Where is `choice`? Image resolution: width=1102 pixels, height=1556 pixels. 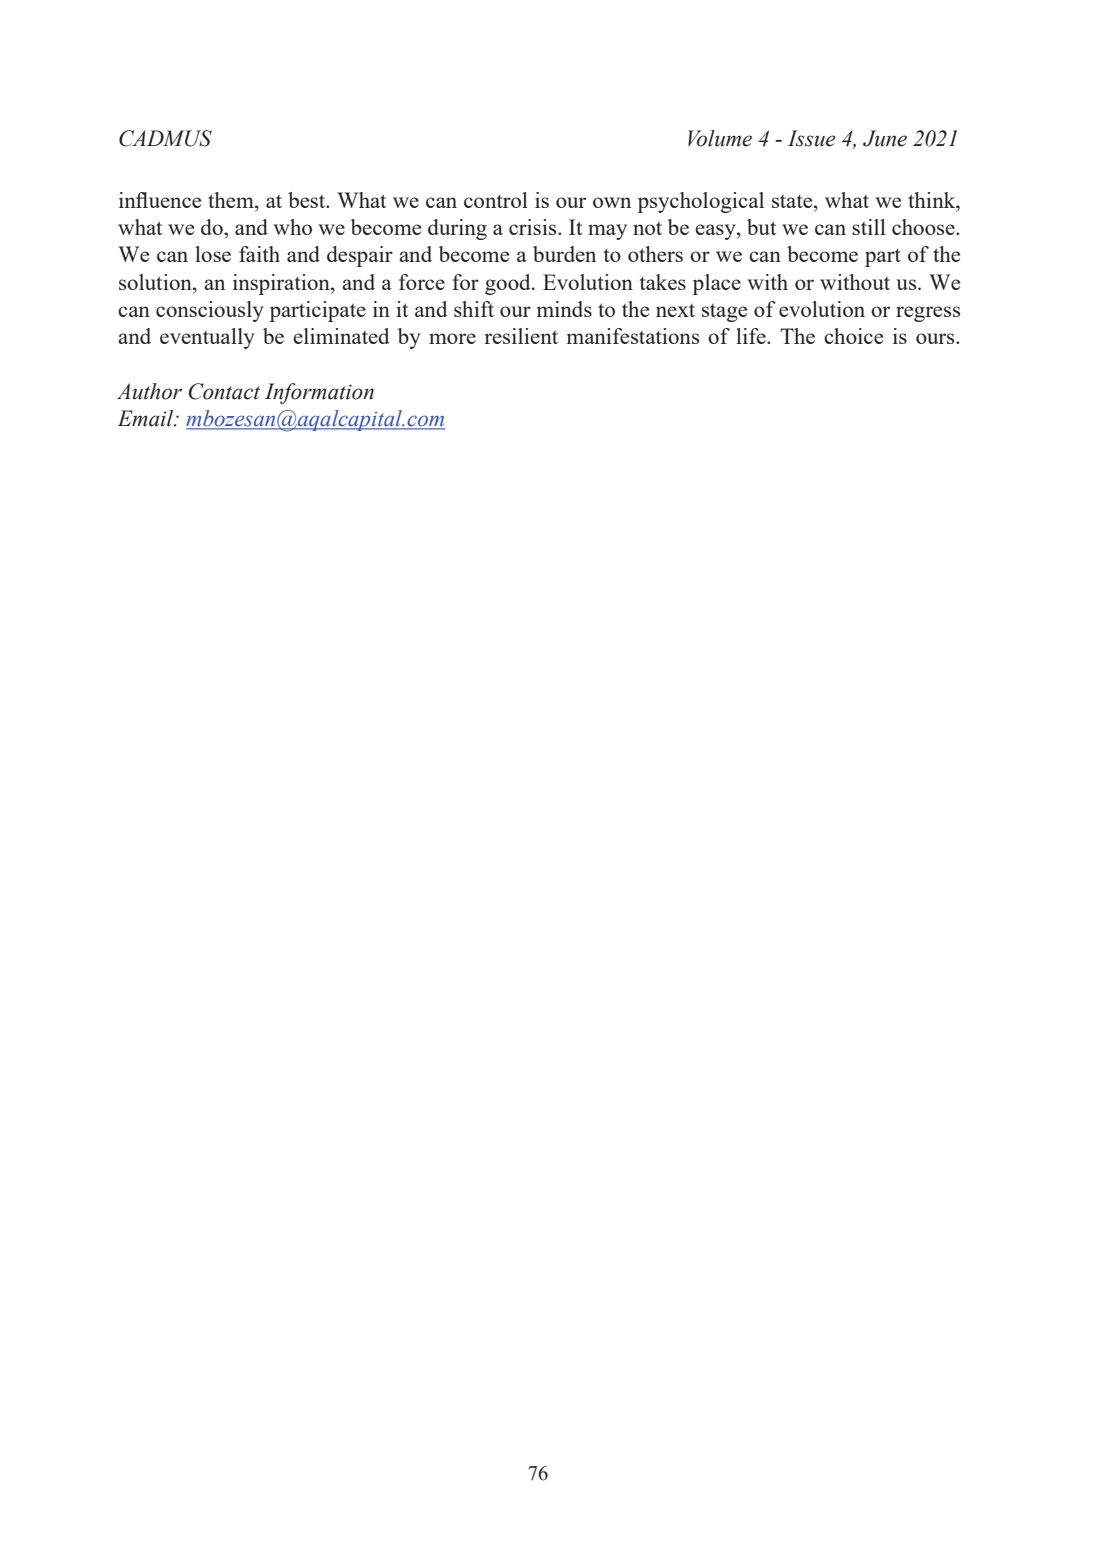
choice is located at coordinates (853, 336).
